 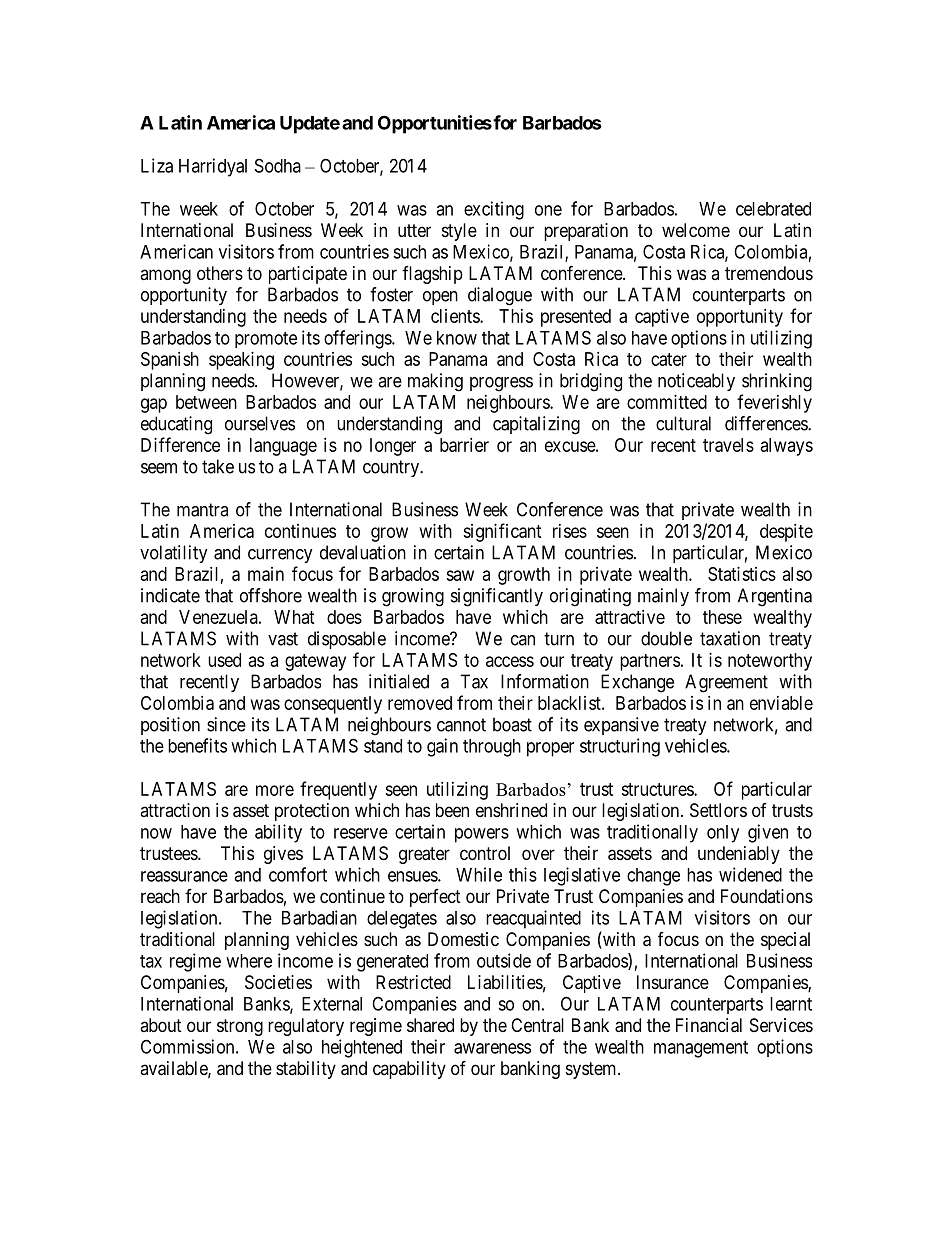 What do you see at coordinates (464, 445) in the screenshot?
I see `barrier` at bounding box center [464, 445].
